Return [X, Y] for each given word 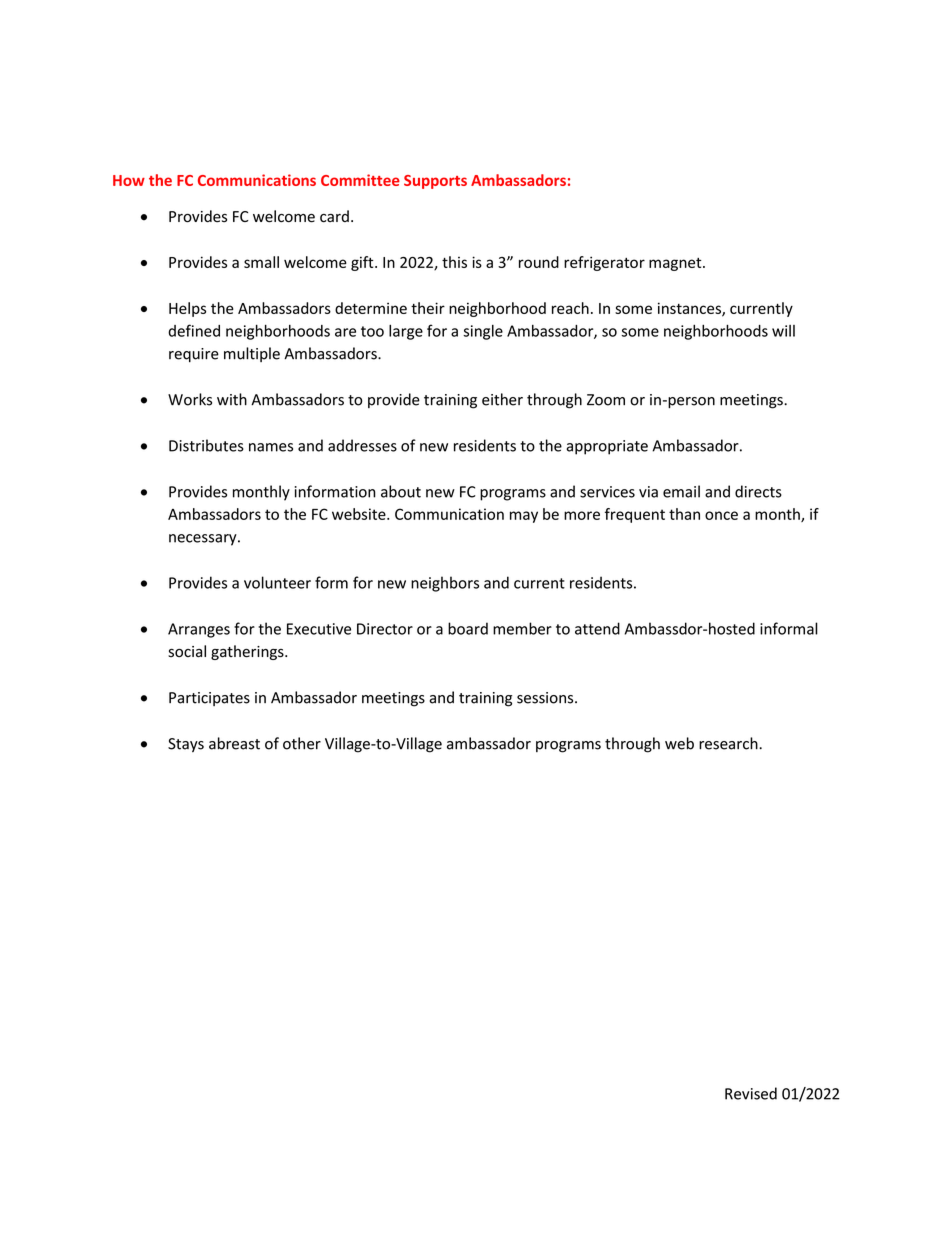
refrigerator [604, 263]
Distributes [206, 445]
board [468, 628]
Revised [751, 1093]
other [302, 743]
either [502, 399]
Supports [435, 182]
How [129, 180]
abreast [234, 743]
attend [597, 628]
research [729, 743]
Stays [186, 745]
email [681, 491]
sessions [546, 698]
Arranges [199, 630]
